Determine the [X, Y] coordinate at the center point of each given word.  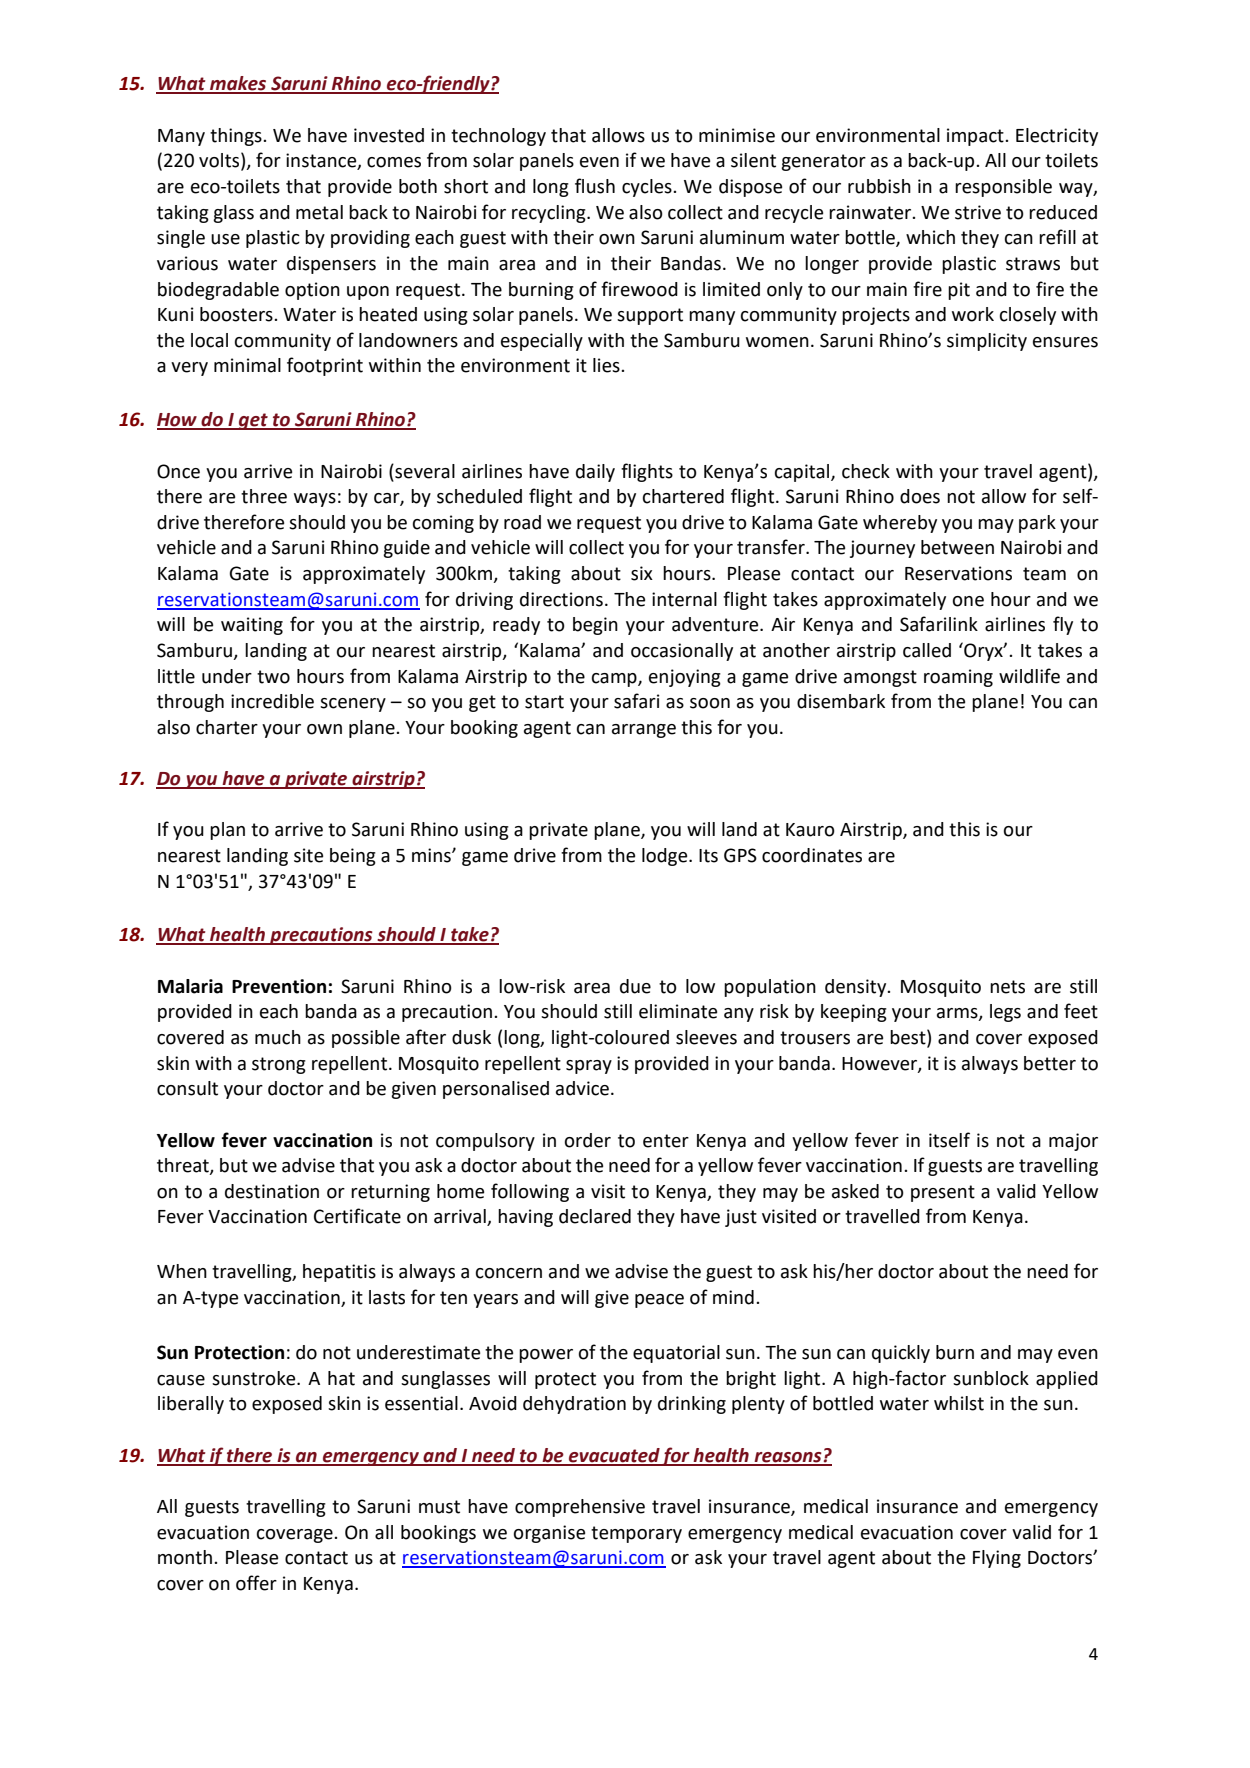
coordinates [812, 855]
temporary [636, 1534]
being [353, 857]
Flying [997, 1559]
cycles [648, 188]
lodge [666, 857]
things [237, 137]
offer [256, 1583]
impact [976, 137]
